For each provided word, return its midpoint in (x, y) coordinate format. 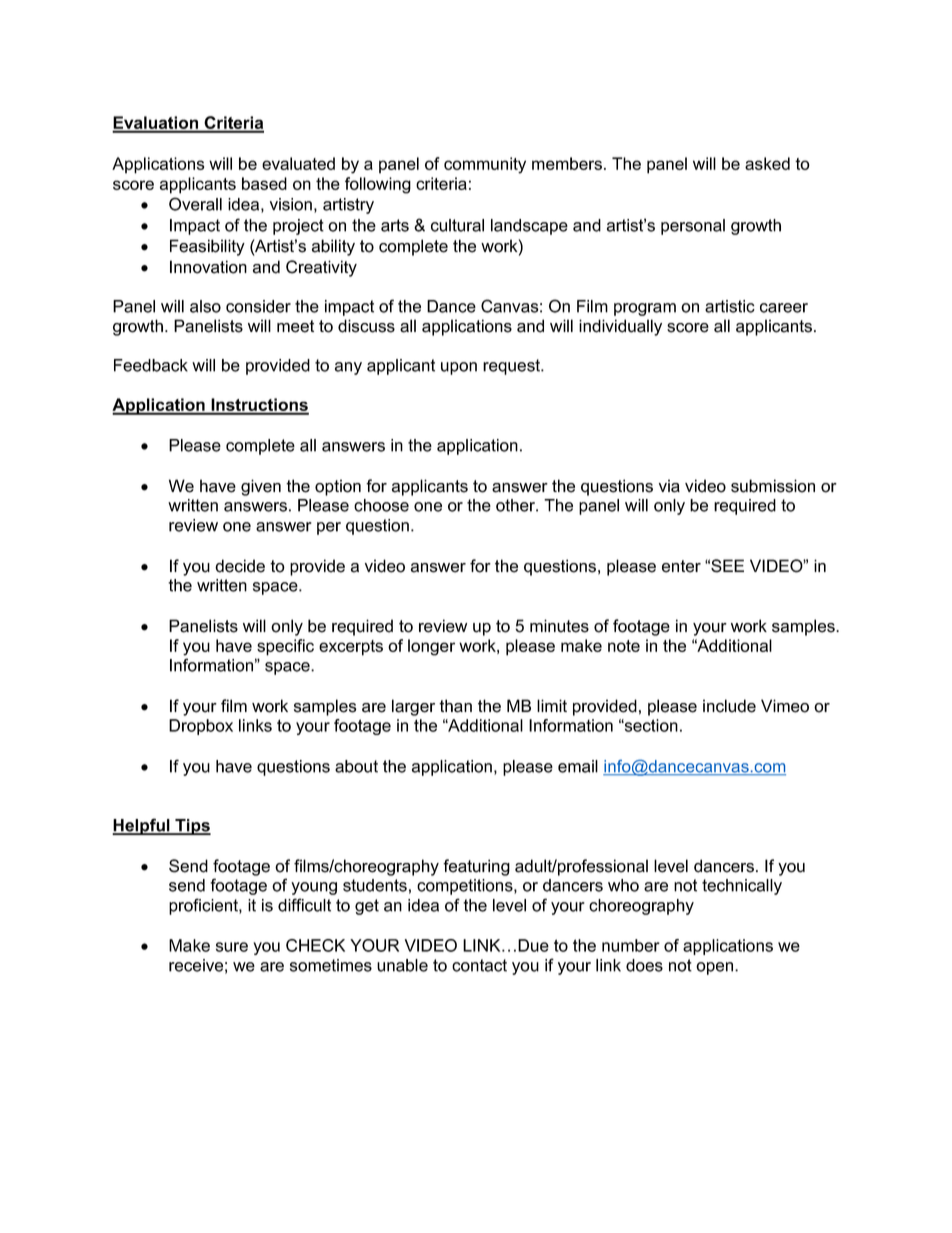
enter (681, 566)
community (485, 165)
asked (767, 163)
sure (232, 947)
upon (459, 368)
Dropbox (201, 727)
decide (240, 566)
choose (381, 505)
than (455, 706)
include (729, 706)
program (645, 309)
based (264, 183)
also (205, 306)
